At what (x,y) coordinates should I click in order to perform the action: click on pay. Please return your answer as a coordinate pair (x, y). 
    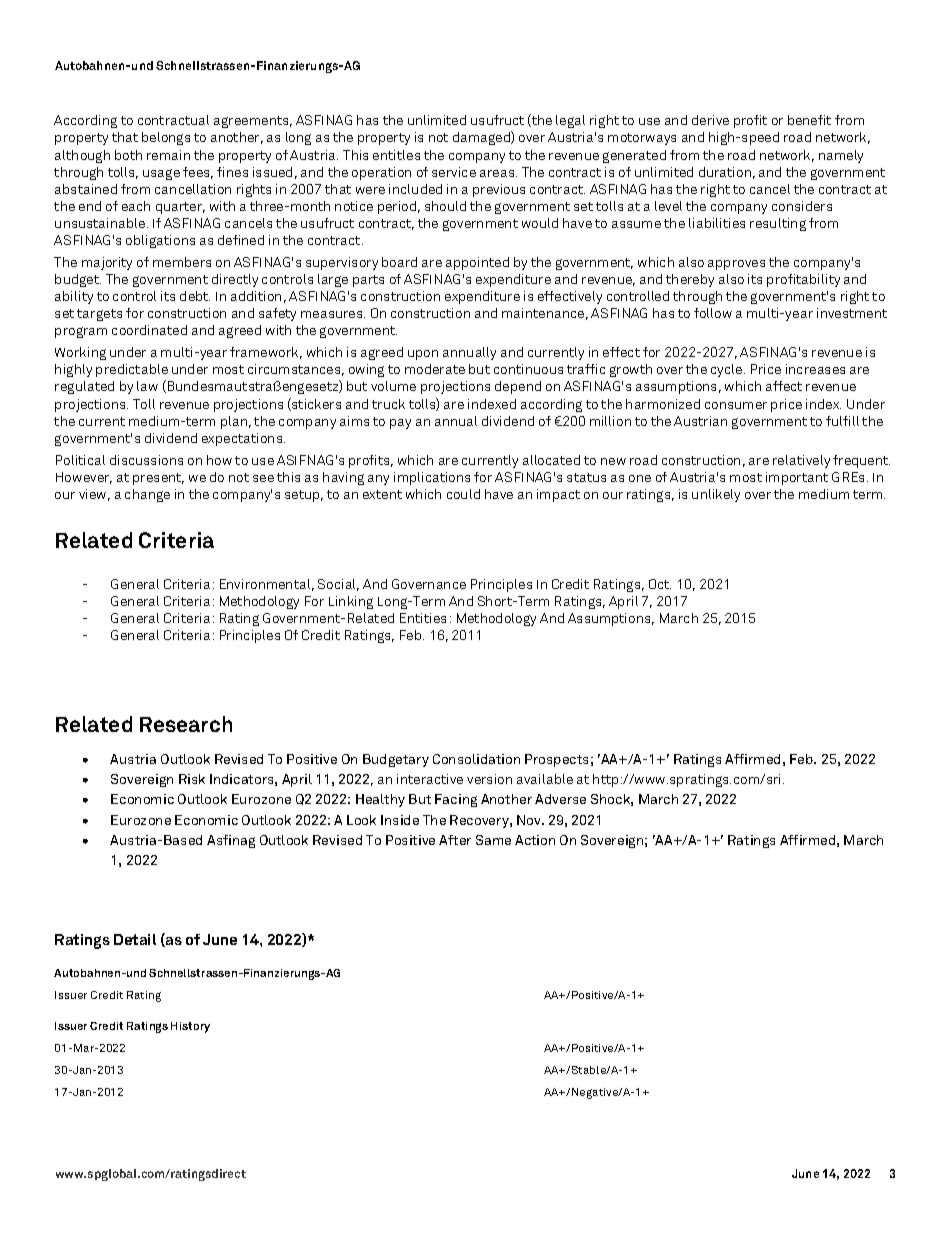
    Looking at the image, I should click on (400, 424).
